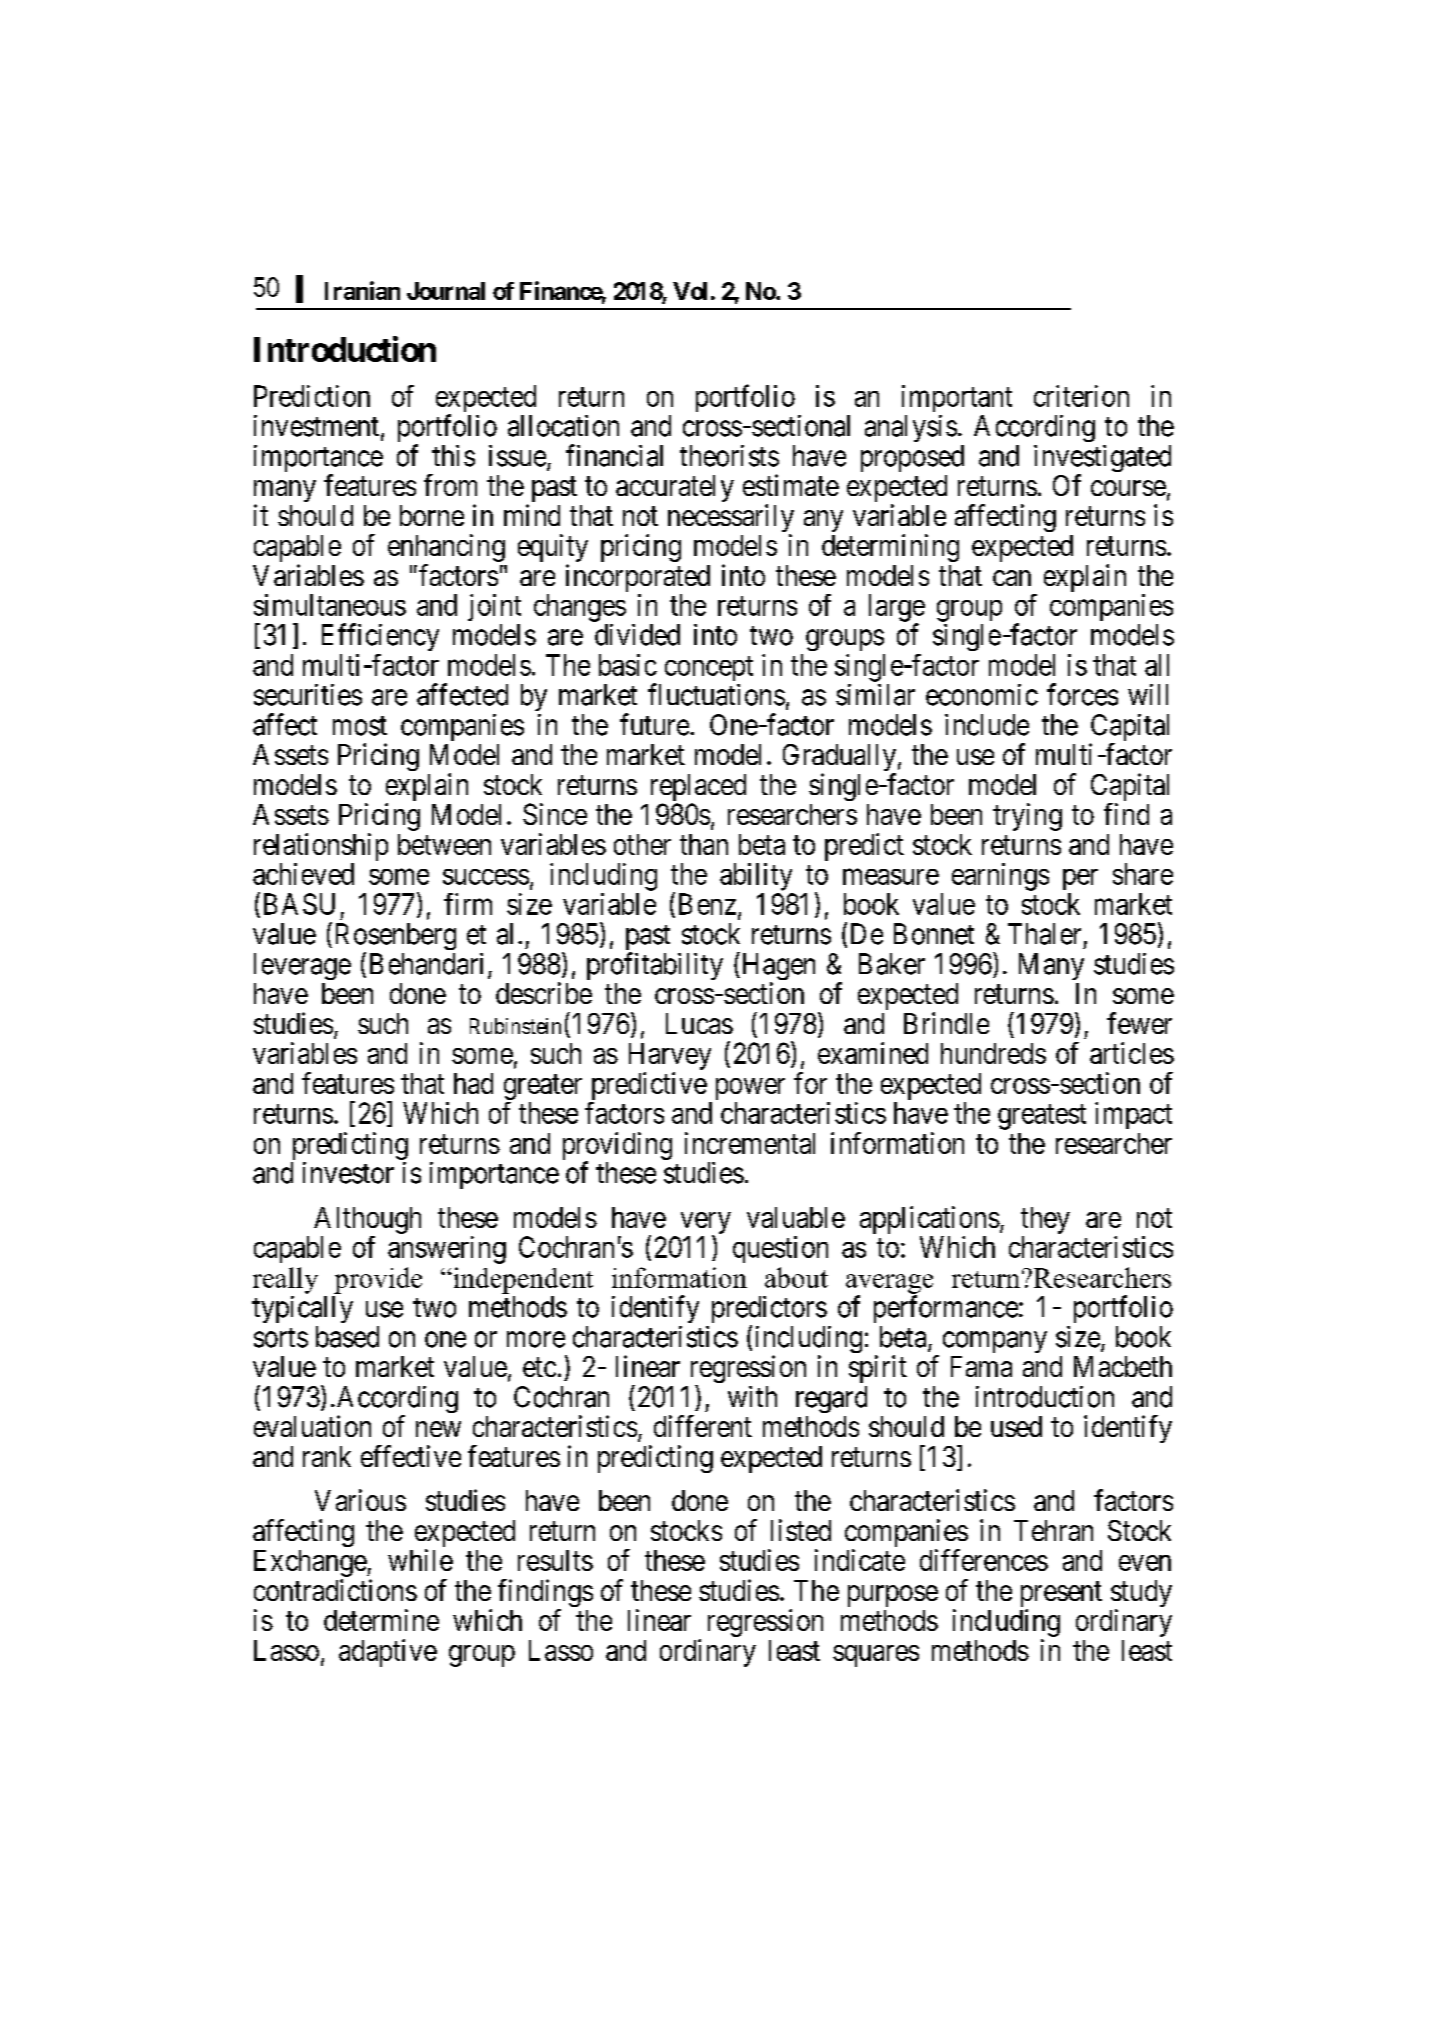 The width and height of the screenshot is (1432, 2026). What do you see at coordinates (362, 290) in the screenshot?
I see `Iranian` at bounding box center [362, 290].
